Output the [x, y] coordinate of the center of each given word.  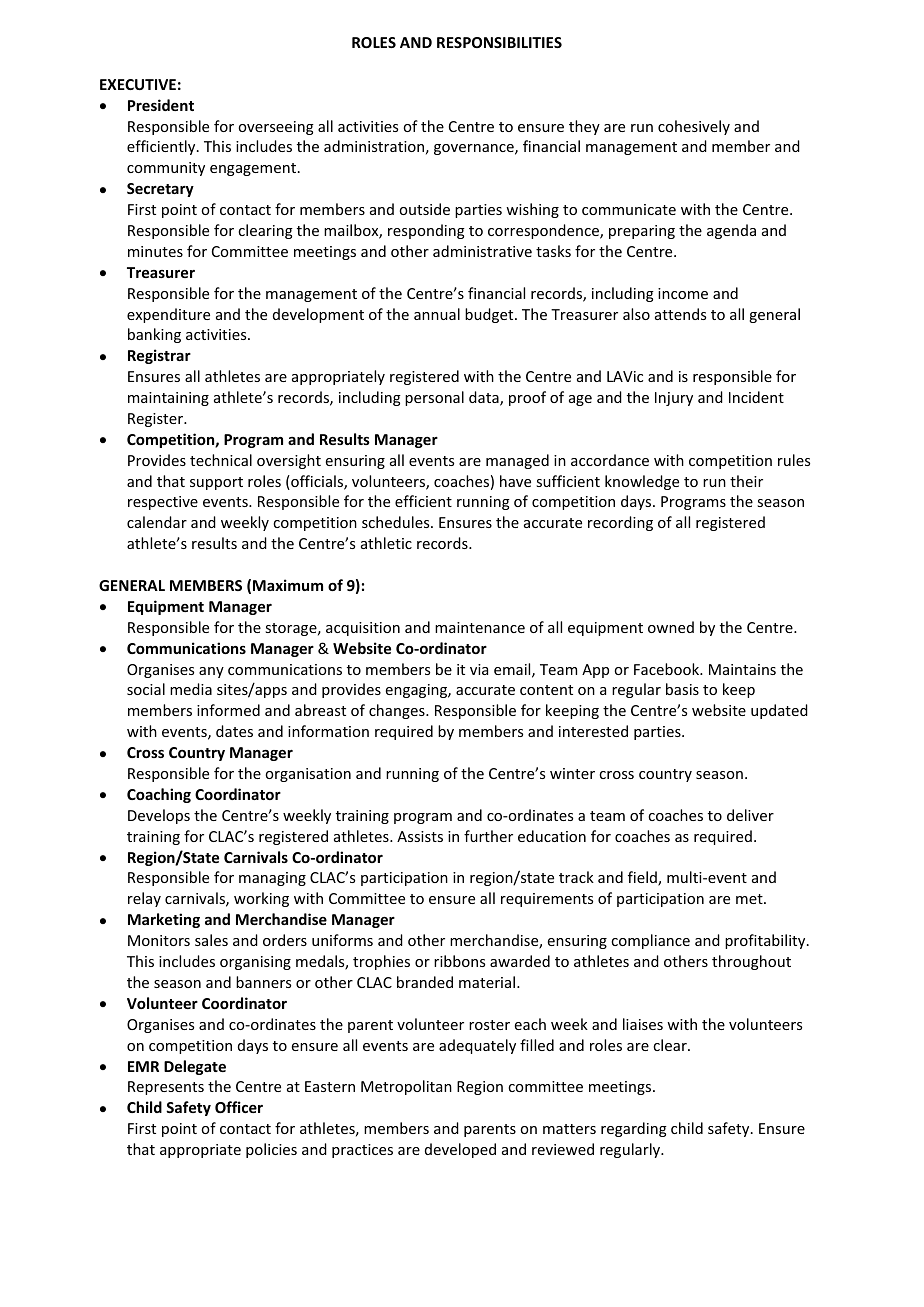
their [746, 481]
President [161, 105]
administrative [482, 251]
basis [682, 689]
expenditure [168, 315]
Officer [239, 1107]
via [479, 669]
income [683, 293]
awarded [520, 961]
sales [211, 940]
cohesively [694, 127]
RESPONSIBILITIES [499, 42]
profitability [765, 941]
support [216, 483]
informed [228, 710]
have [515, 481]
